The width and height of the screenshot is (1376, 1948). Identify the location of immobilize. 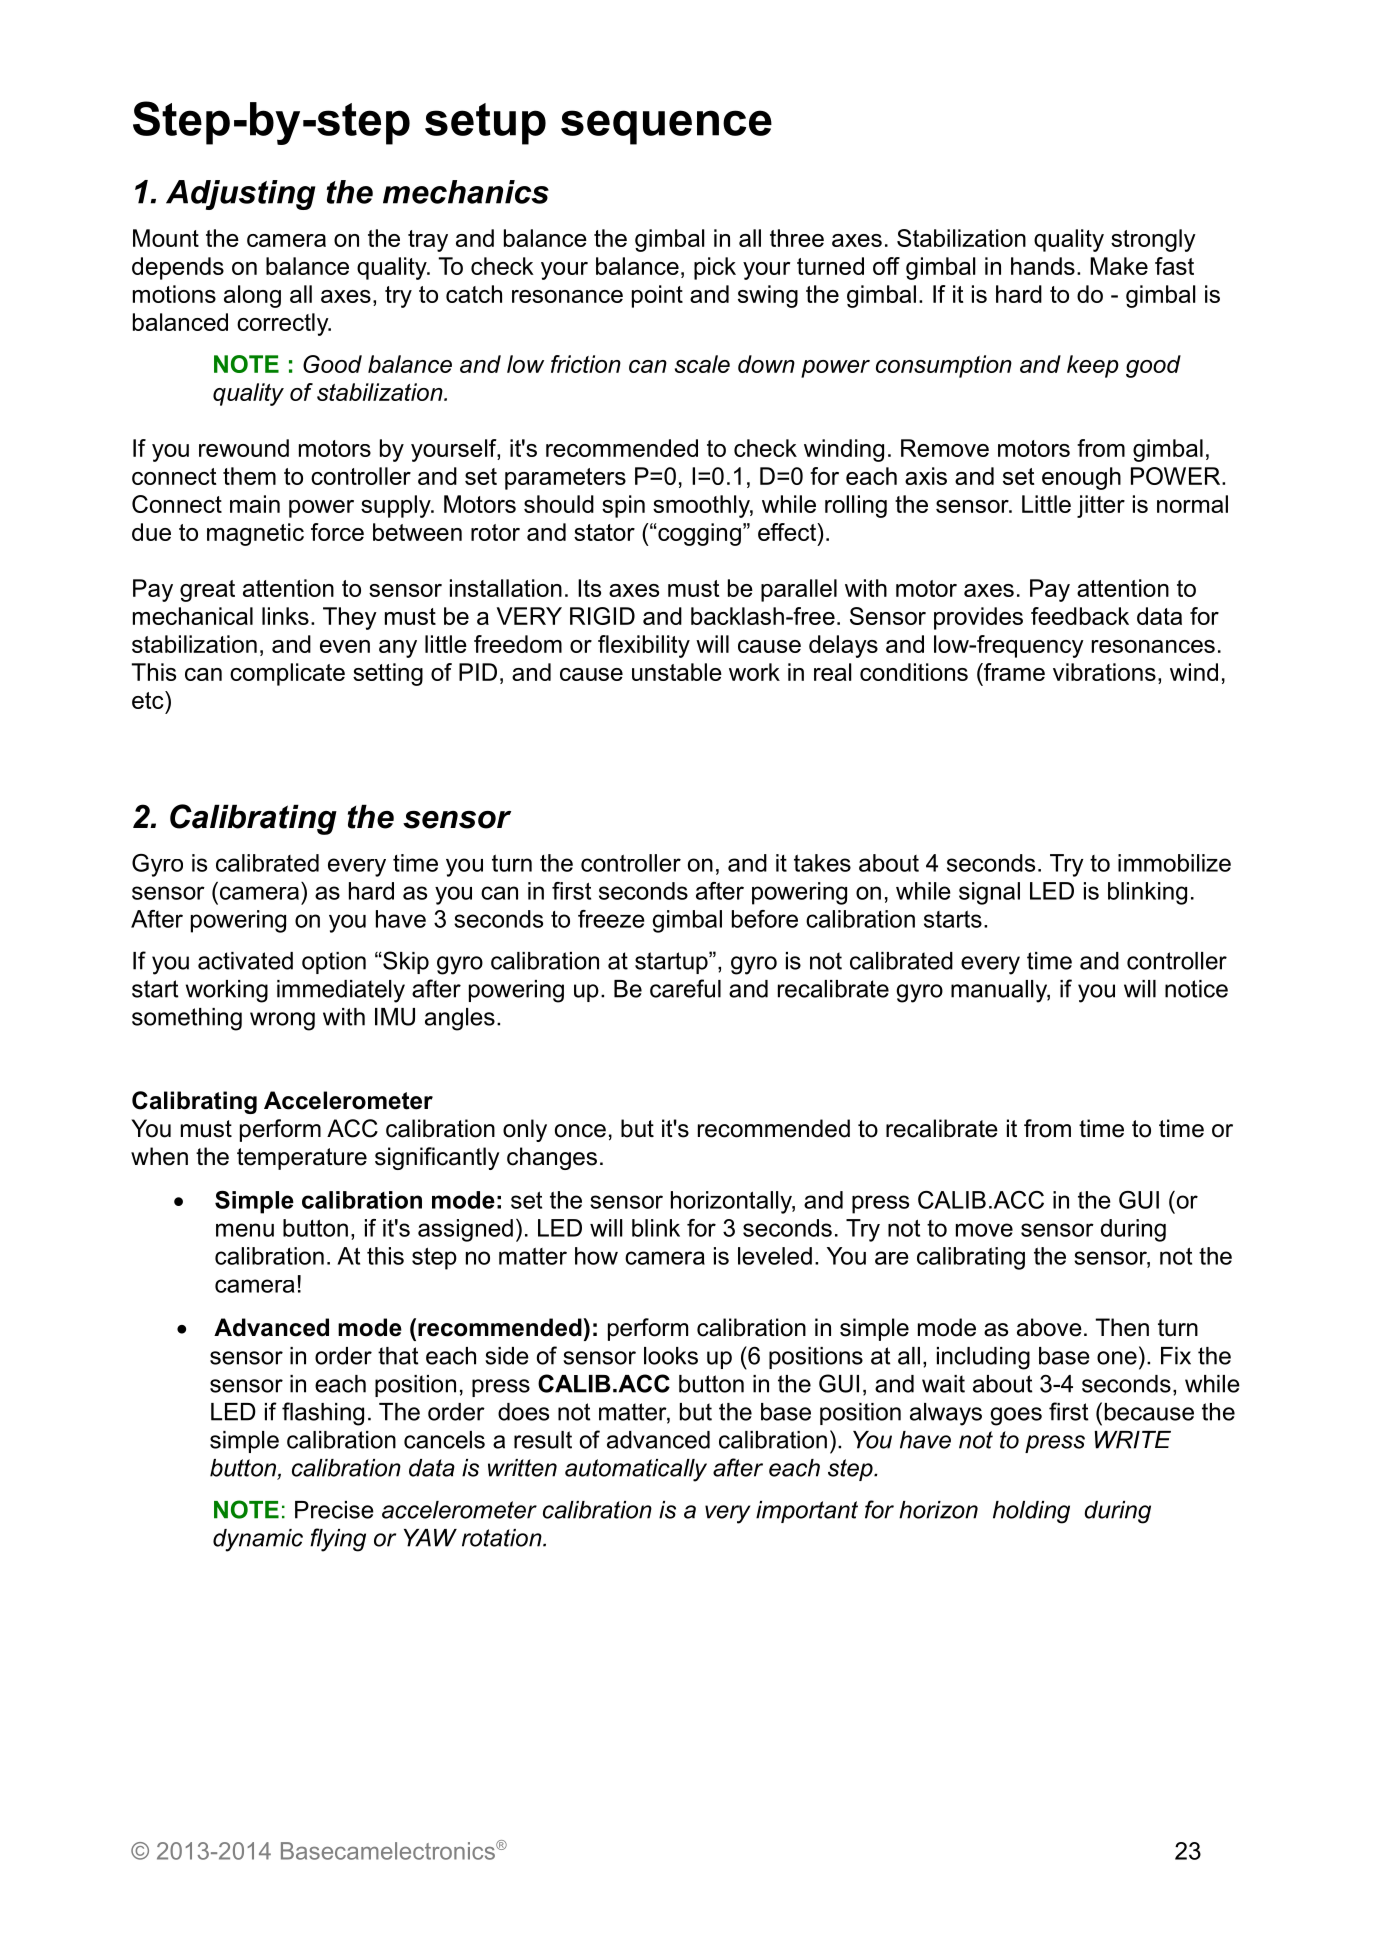
(1174, 863).
